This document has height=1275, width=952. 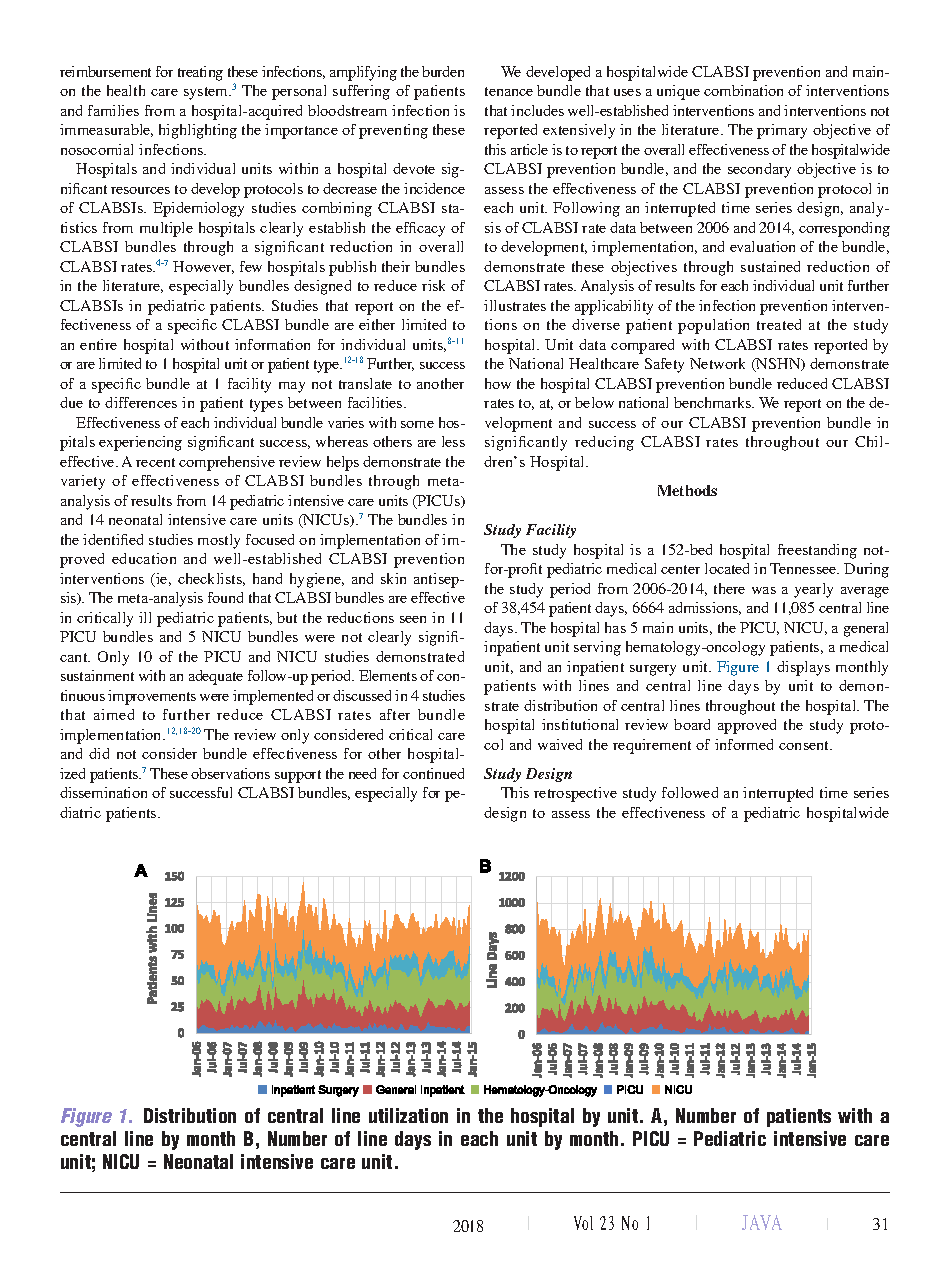 What do you see at coordinates (743, 90) in the document?
I see `combination` at bounding box center [743, 90].
